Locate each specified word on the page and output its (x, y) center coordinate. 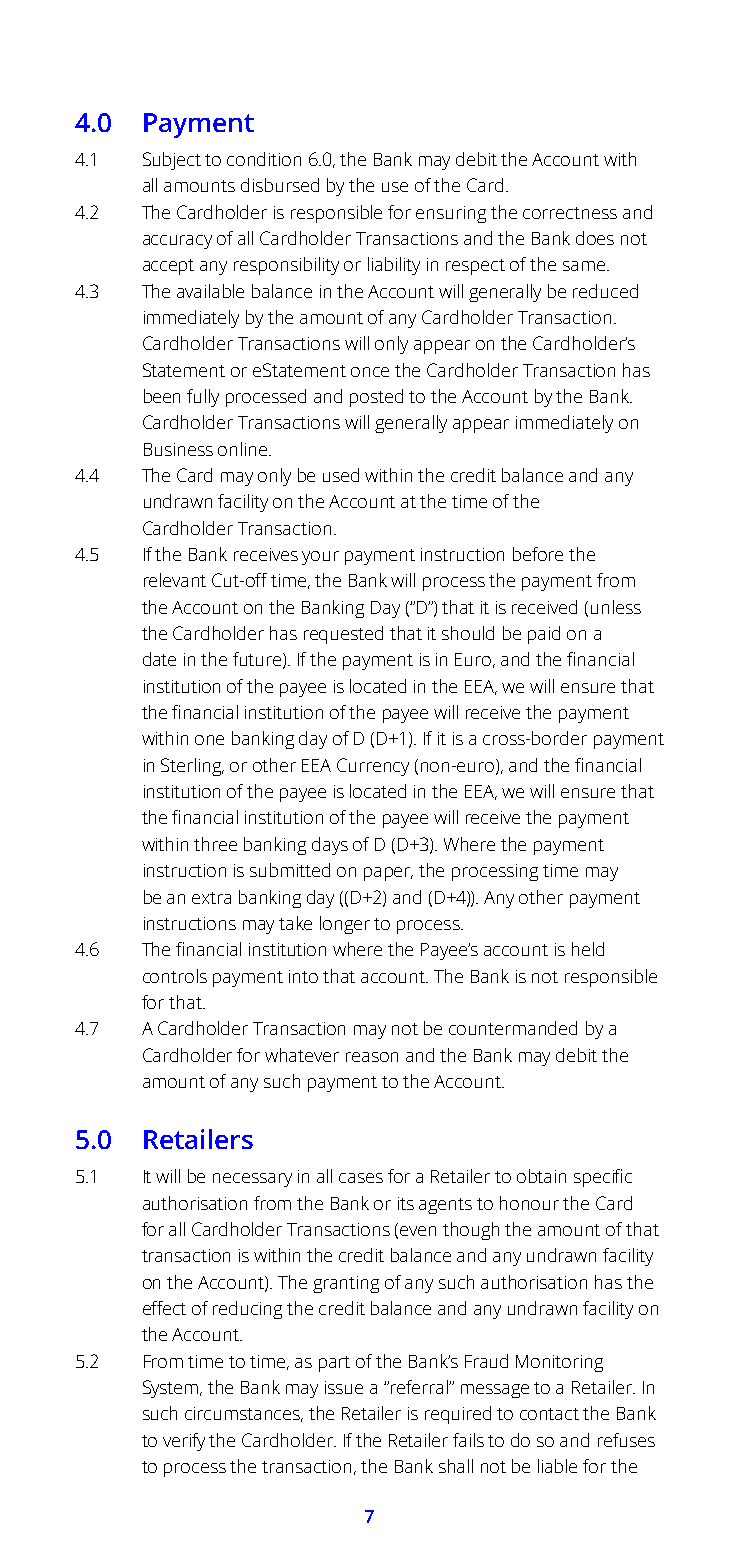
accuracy (177, 242)
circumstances (244, 1414)
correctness (570, 213)
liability (394, 266)
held (588, 949)
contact (549, 1414)
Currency (373, 767)
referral (419, 1387)
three (215, 844)
